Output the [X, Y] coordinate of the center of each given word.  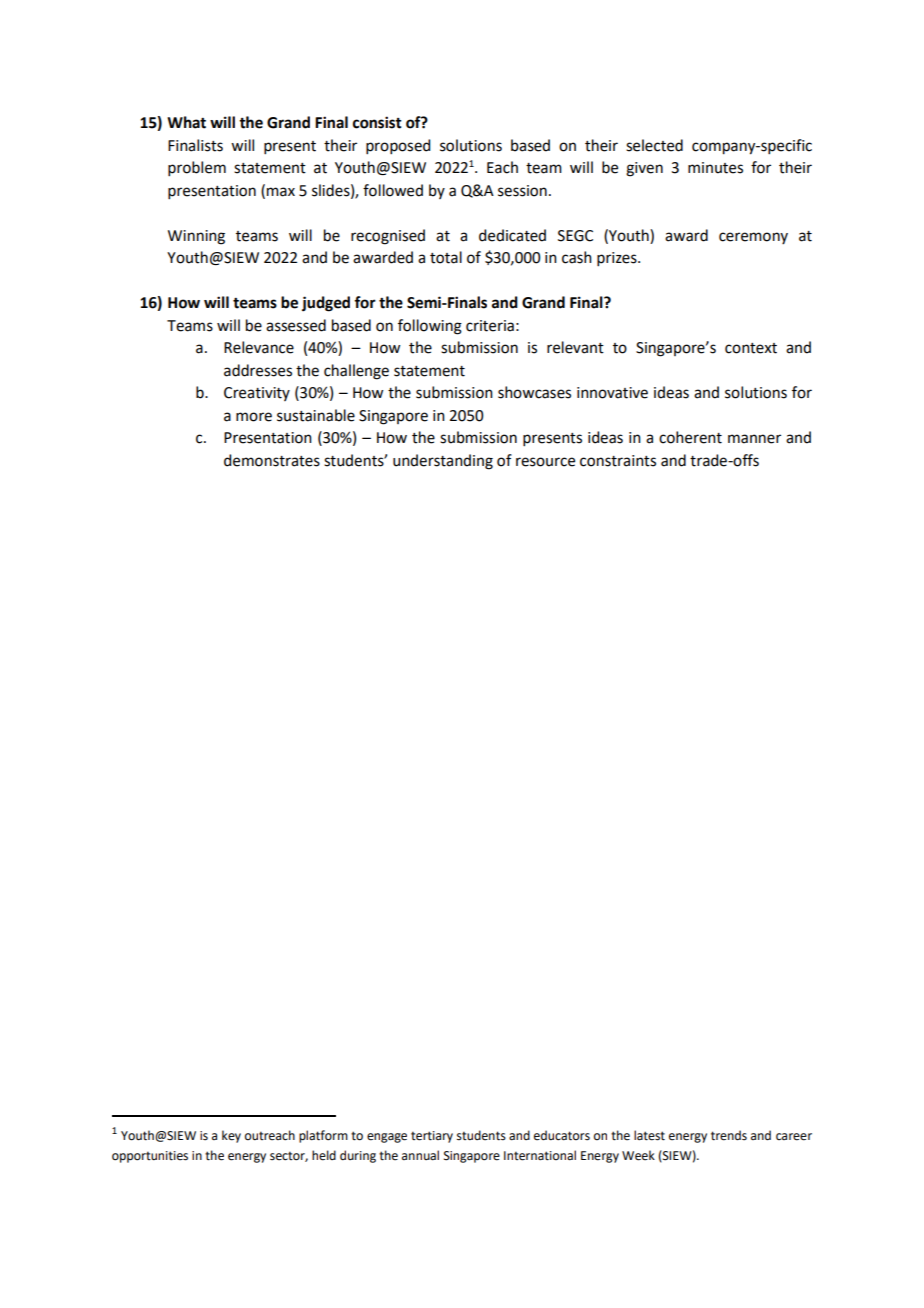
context [751, 348]
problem [197, 168]
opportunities [150, 1157]
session [522, 191]
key [231, 1136]
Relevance [259, 347]
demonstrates [272, 460]
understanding [443, 462]
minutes [715, 168]
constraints [618, 461]
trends [729, 1135]
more [254, 417]
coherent [690, 437]
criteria [490, 326]
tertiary [432, 1137]
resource [545, 462]
